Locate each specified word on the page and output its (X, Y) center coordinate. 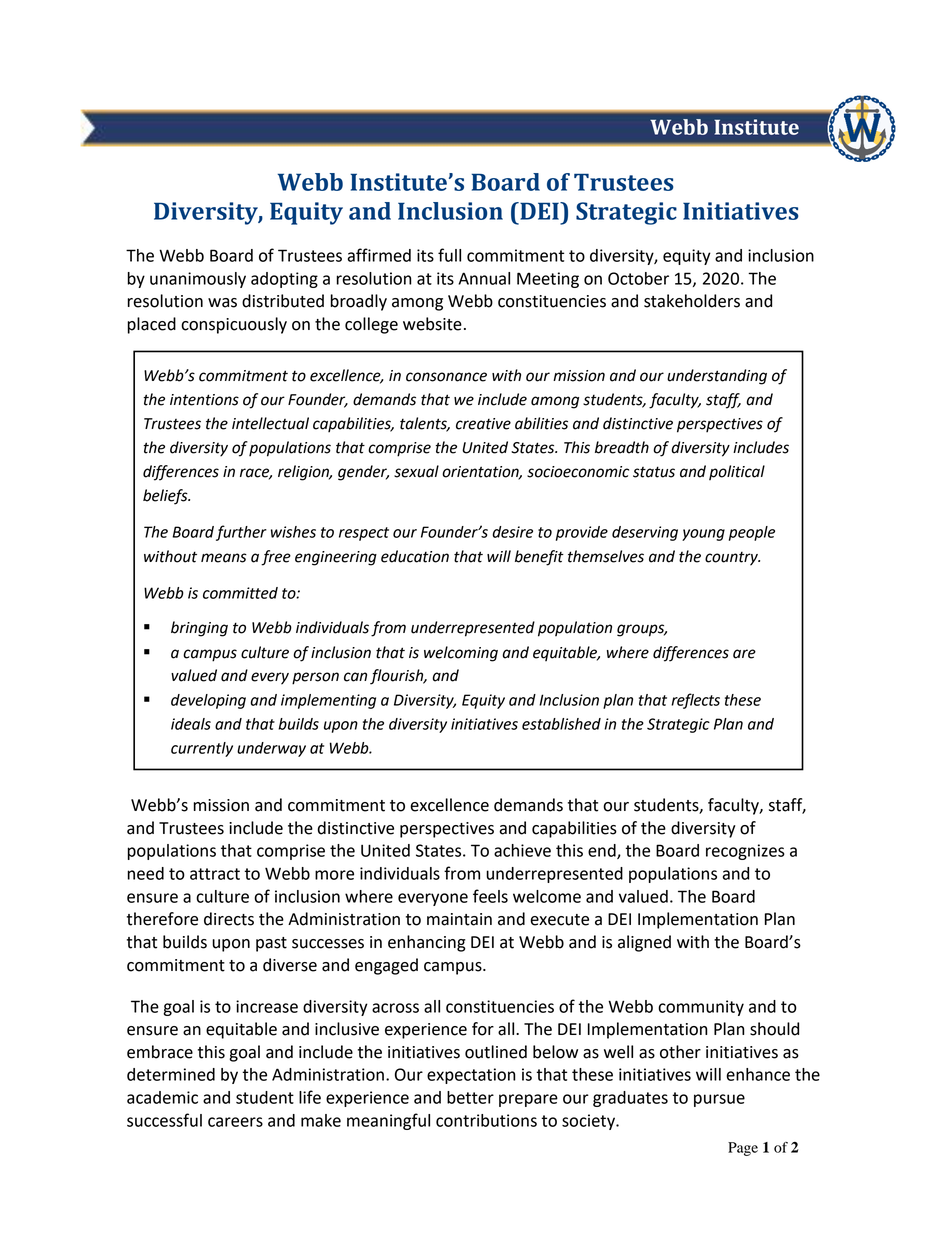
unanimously (198, 280)
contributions (486, 1120)
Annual (484, 278)
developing (208, 701)
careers (235, 1122)
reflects (695, 701)
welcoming (461, 654)
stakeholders (692, 301)
